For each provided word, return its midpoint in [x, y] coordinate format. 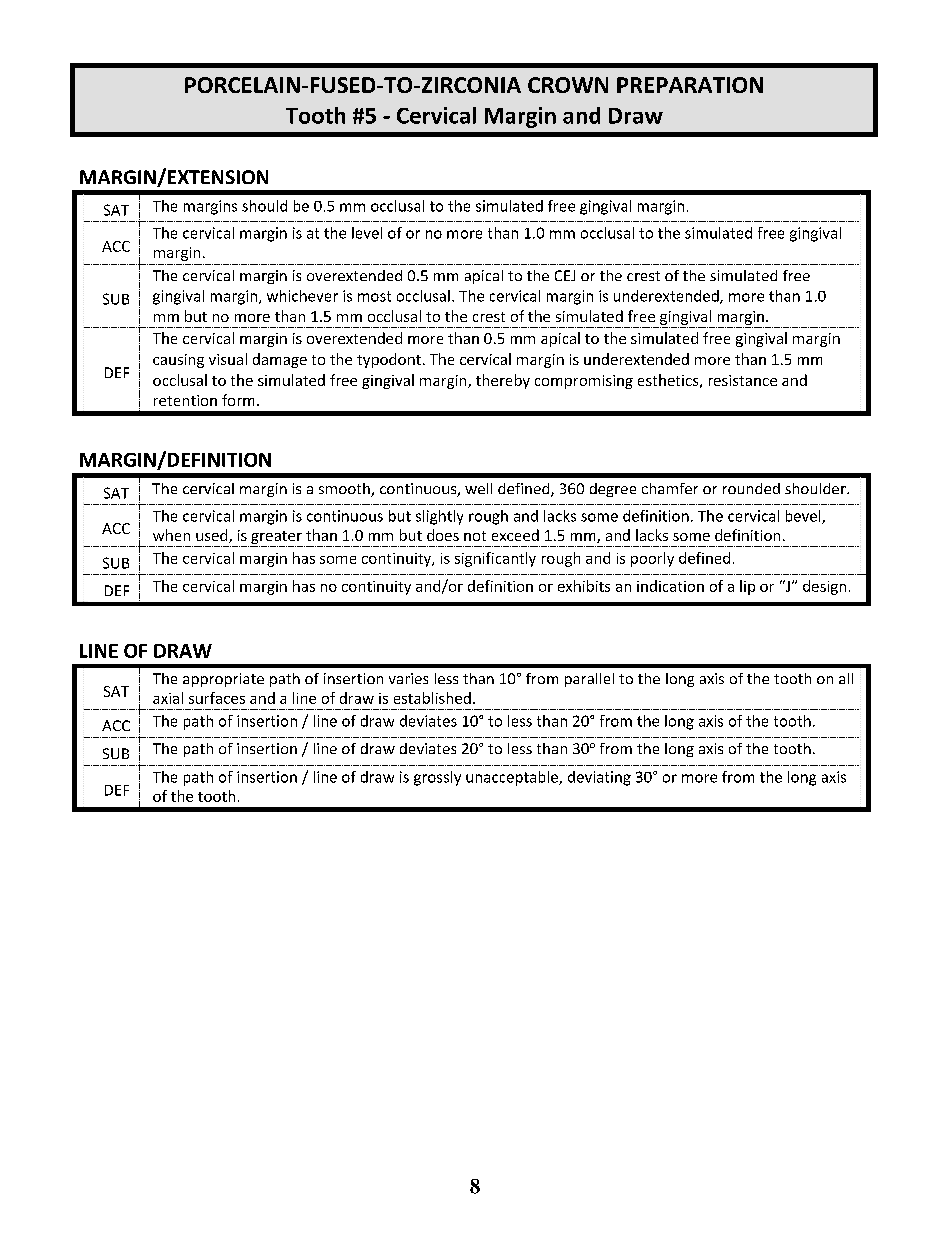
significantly [495, 559]
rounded [751, 488]
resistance [743, 380]
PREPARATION [690, 85]
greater [276, 539]
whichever [302, 296]
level [367, 233]
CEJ [565, 275]
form [238, 400]
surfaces [217, 698]
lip [747, 587]
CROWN [568, 85]
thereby [503, 381]
